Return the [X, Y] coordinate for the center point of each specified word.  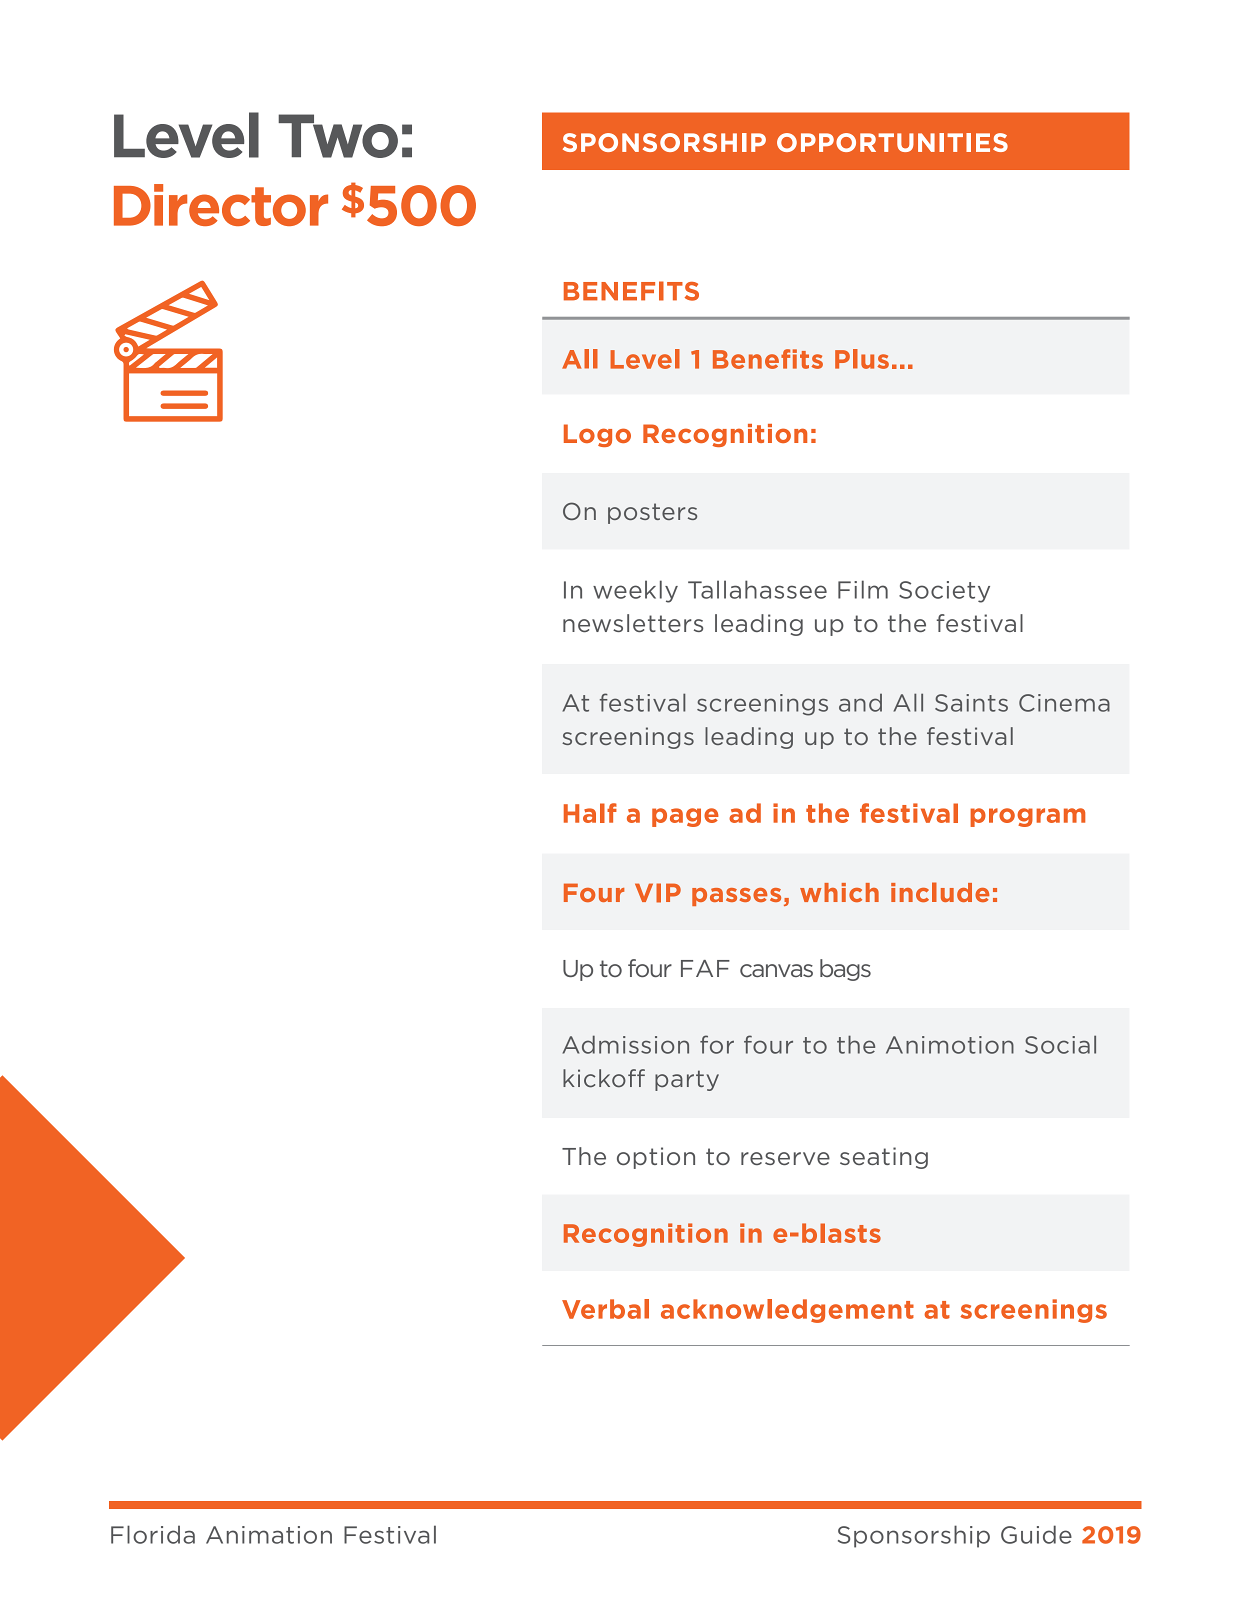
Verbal [605, 1309]
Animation [269, 1535]
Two [338, 136]
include [940, 892]
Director [221, 205]
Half [590, 813]
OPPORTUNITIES [892, 142]
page [685, 817]
